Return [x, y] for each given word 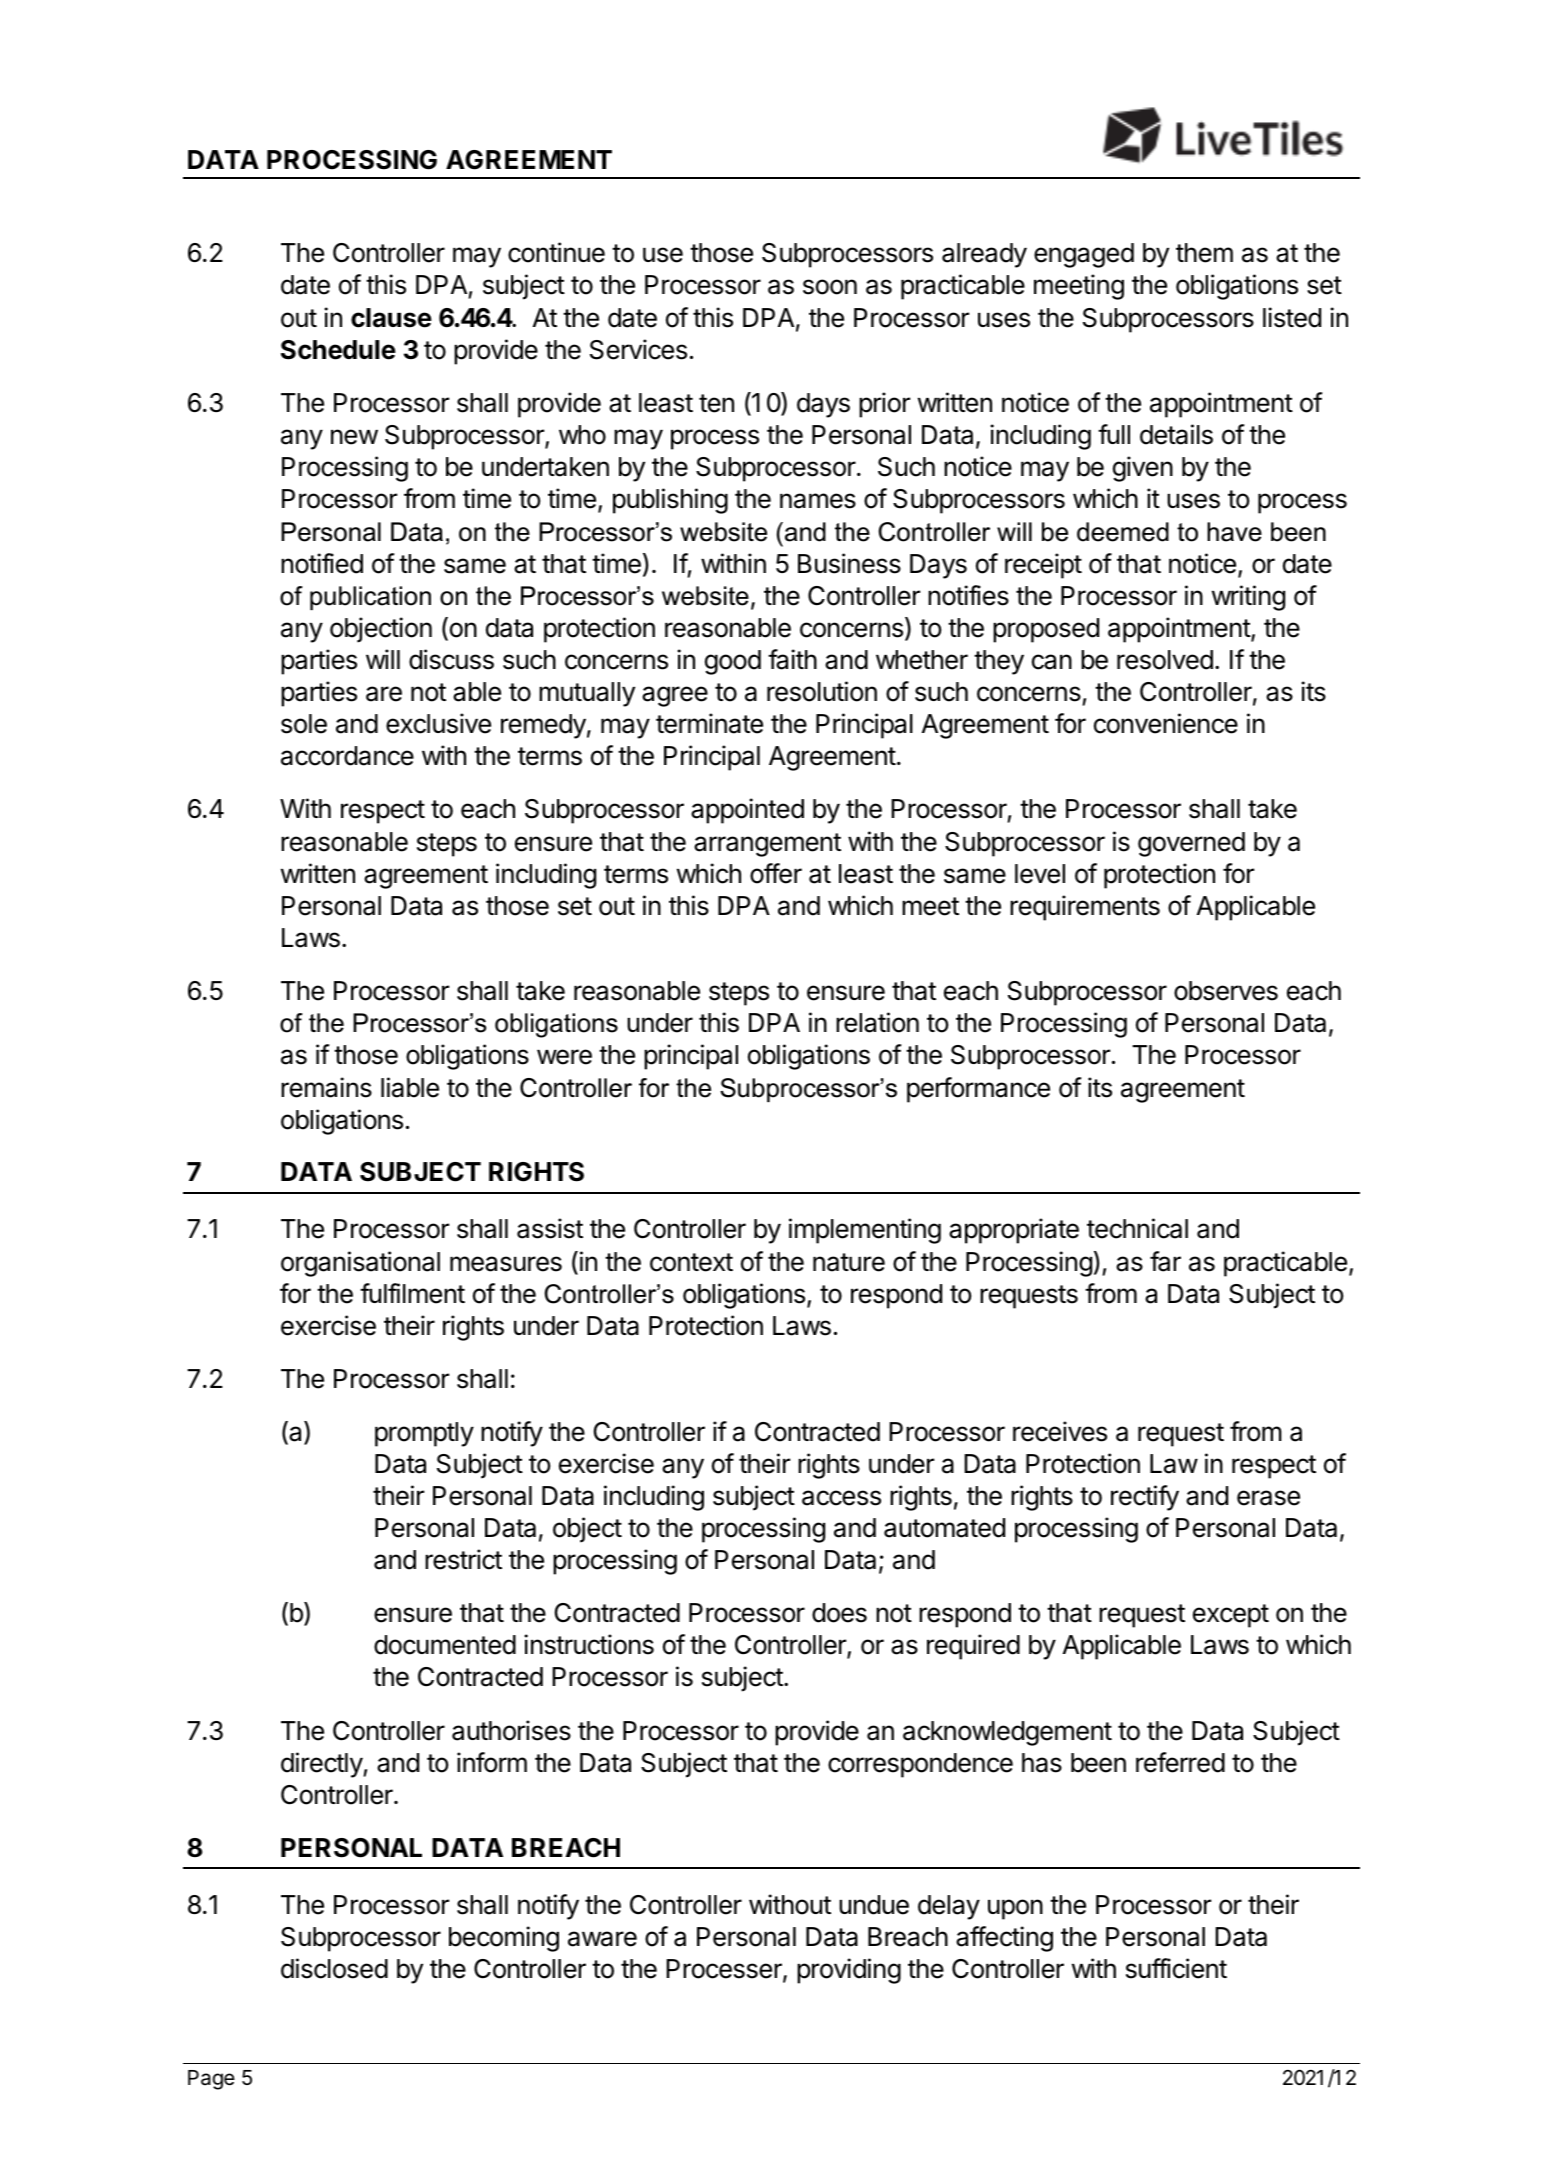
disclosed [334, 1968]
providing [849, 1971]
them [1204, 253]
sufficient [1176, 1968]
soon [830, 287]
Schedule [338, 350]
